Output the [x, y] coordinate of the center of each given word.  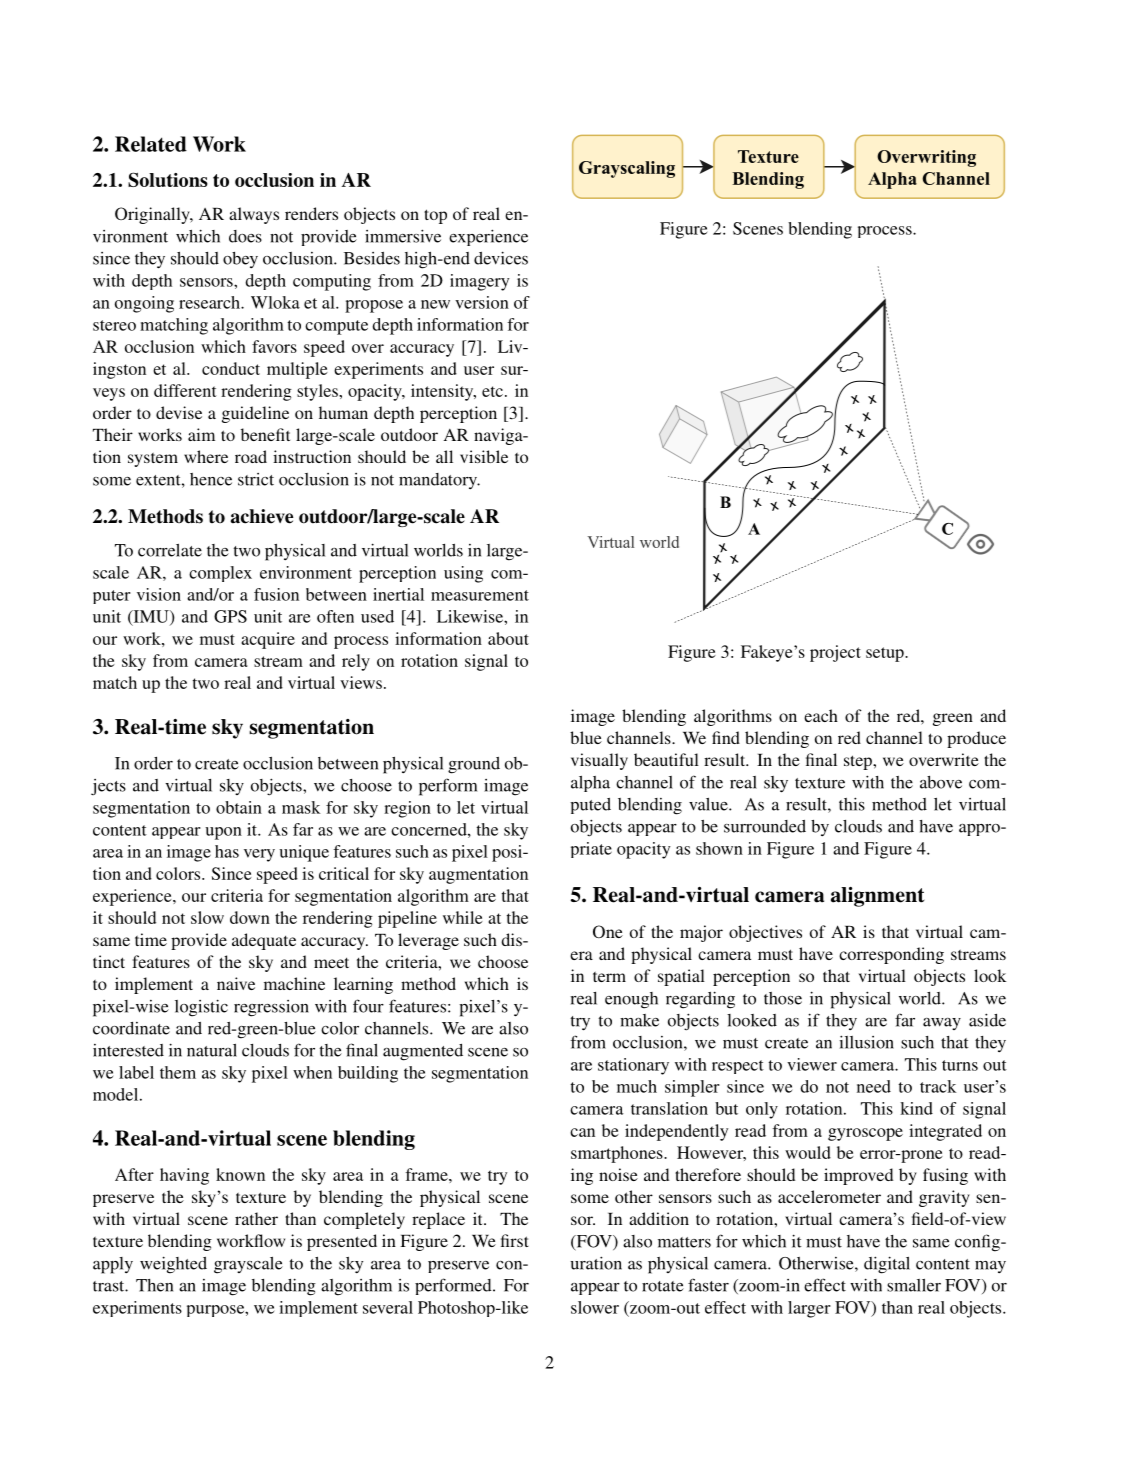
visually [599, 761]
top [435, 216]
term [609, 977]
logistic [201, 1008]
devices [501, 258]
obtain [239, 807]
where [206, 456]
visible [484, 456]
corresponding [891, 955]
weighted [173, 1265]
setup [886, 654]
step [859, 762]
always [254, 215]
